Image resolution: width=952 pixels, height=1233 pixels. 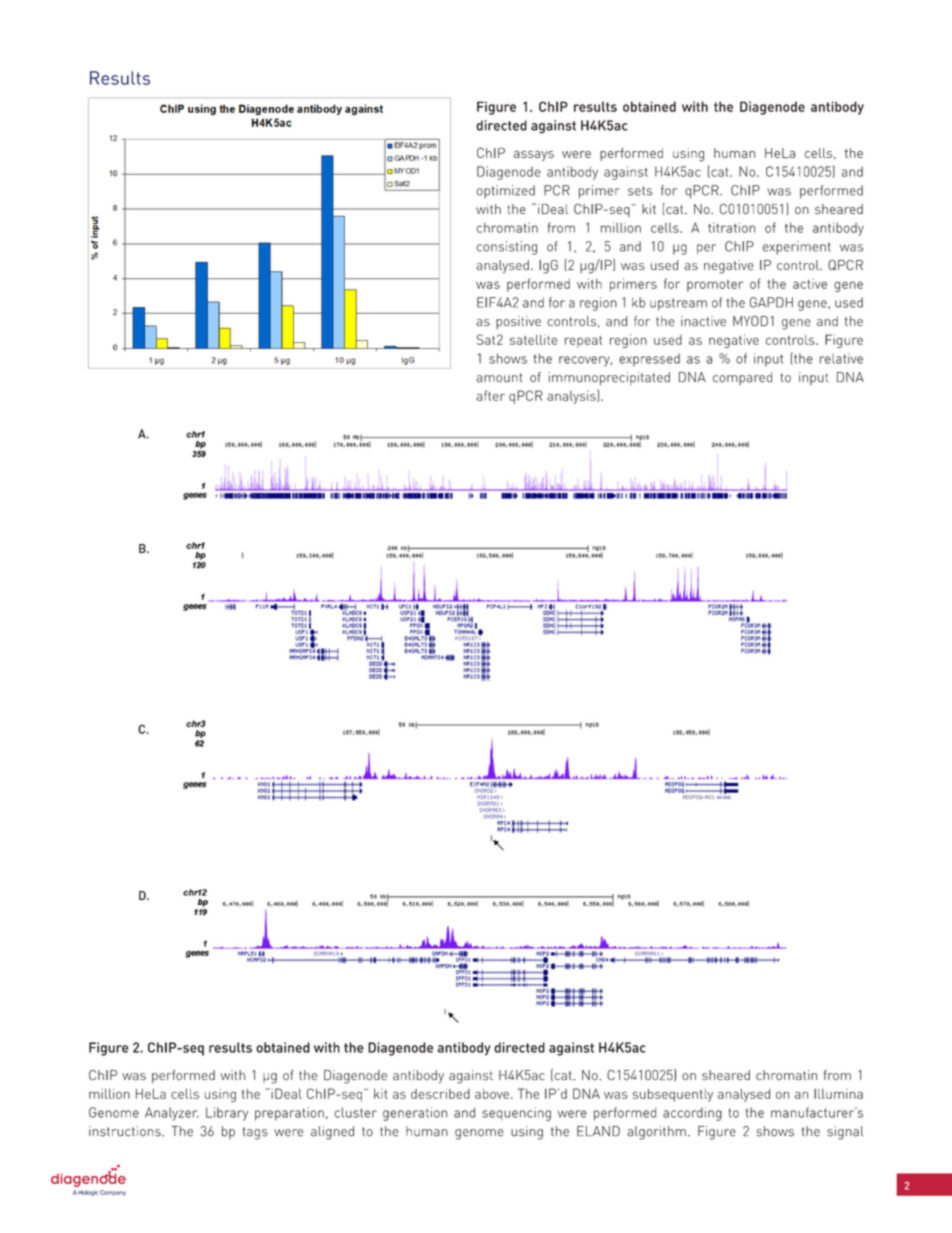 I want to click on titration, so click(x=731, y=227).
